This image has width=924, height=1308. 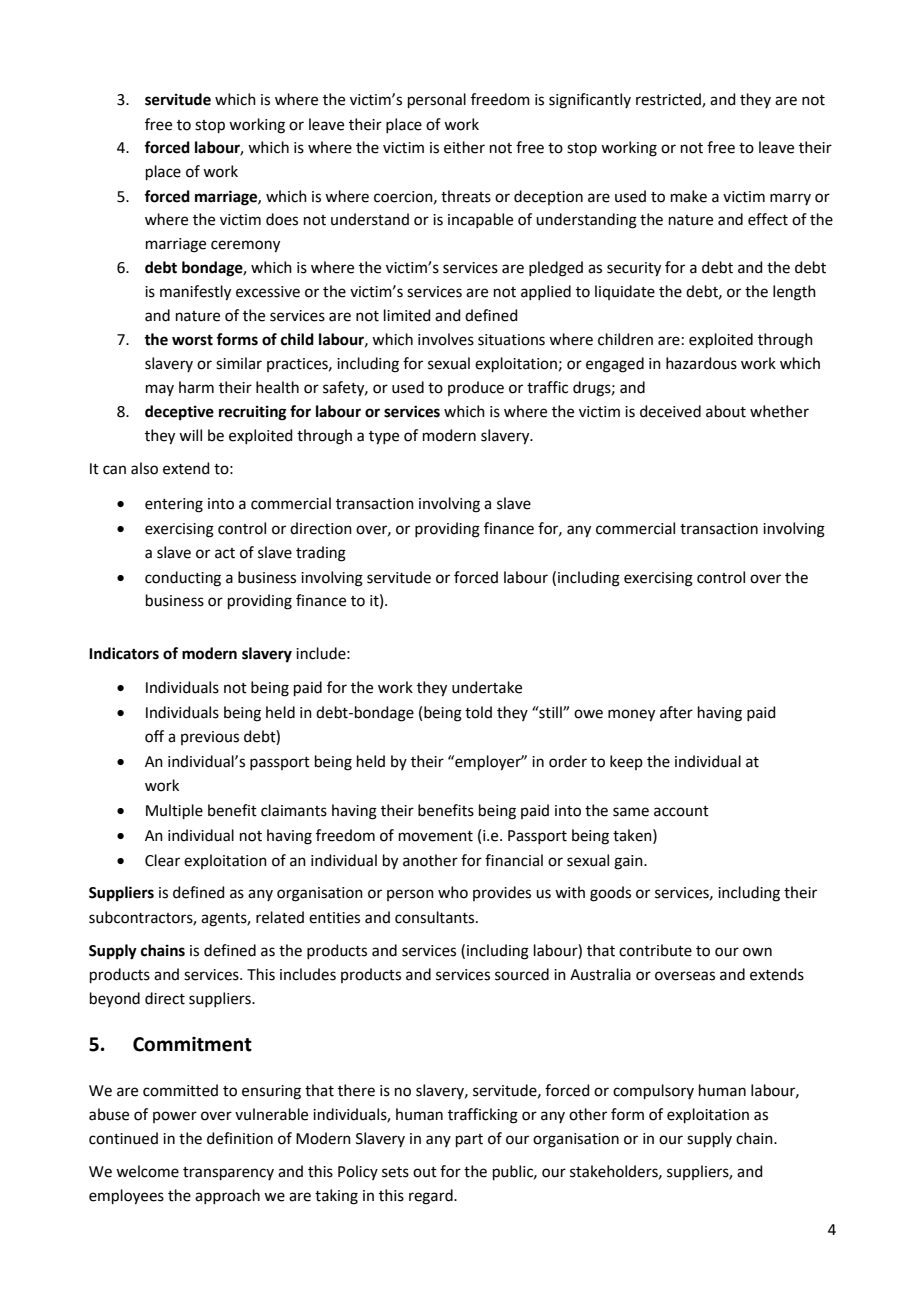 What do you see at coordinates (228, 1173) in the image?
I see `transparency` at bounding box center [228, 1173].
